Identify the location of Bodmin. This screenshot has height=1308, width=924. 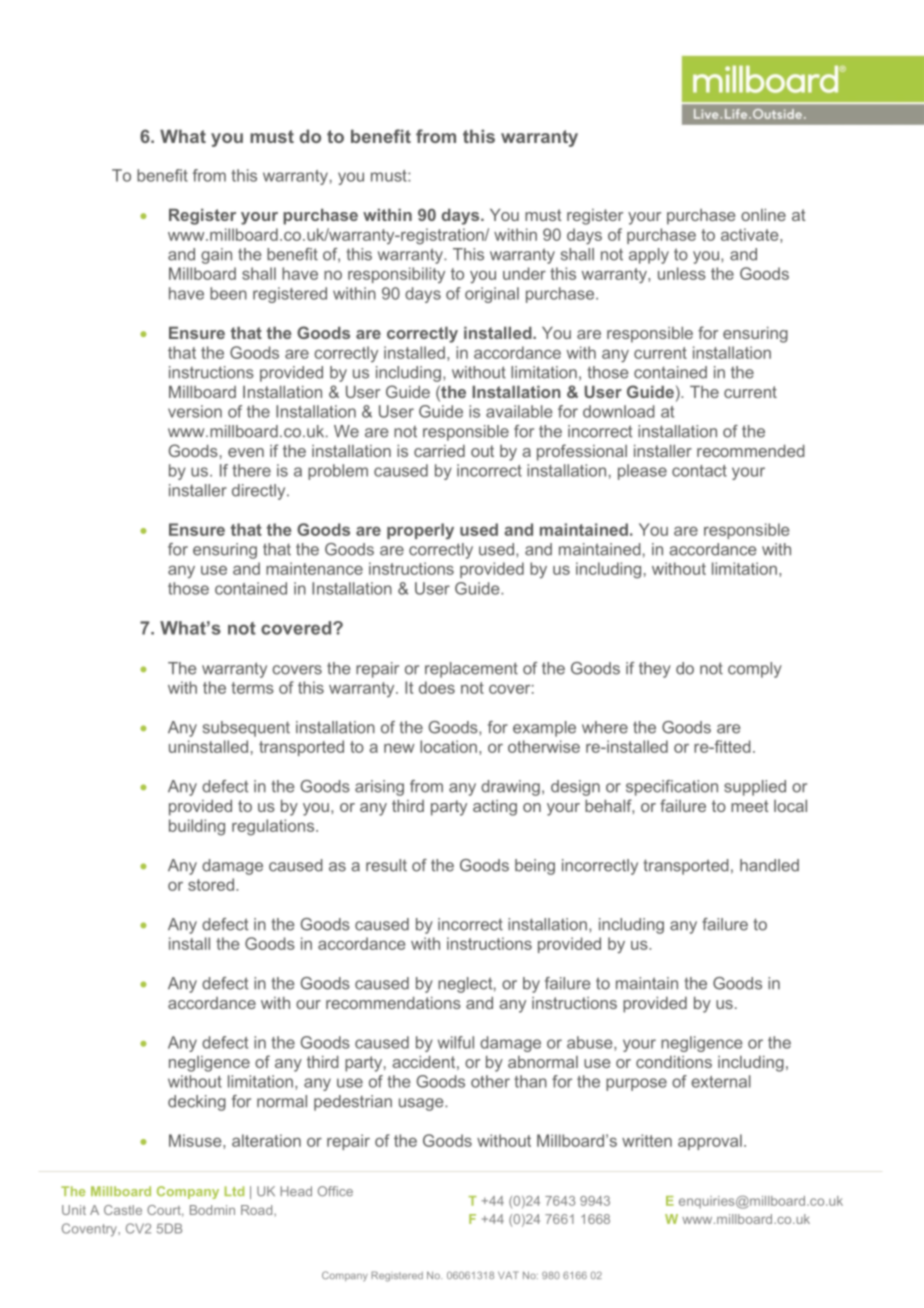
(212, 1210).
